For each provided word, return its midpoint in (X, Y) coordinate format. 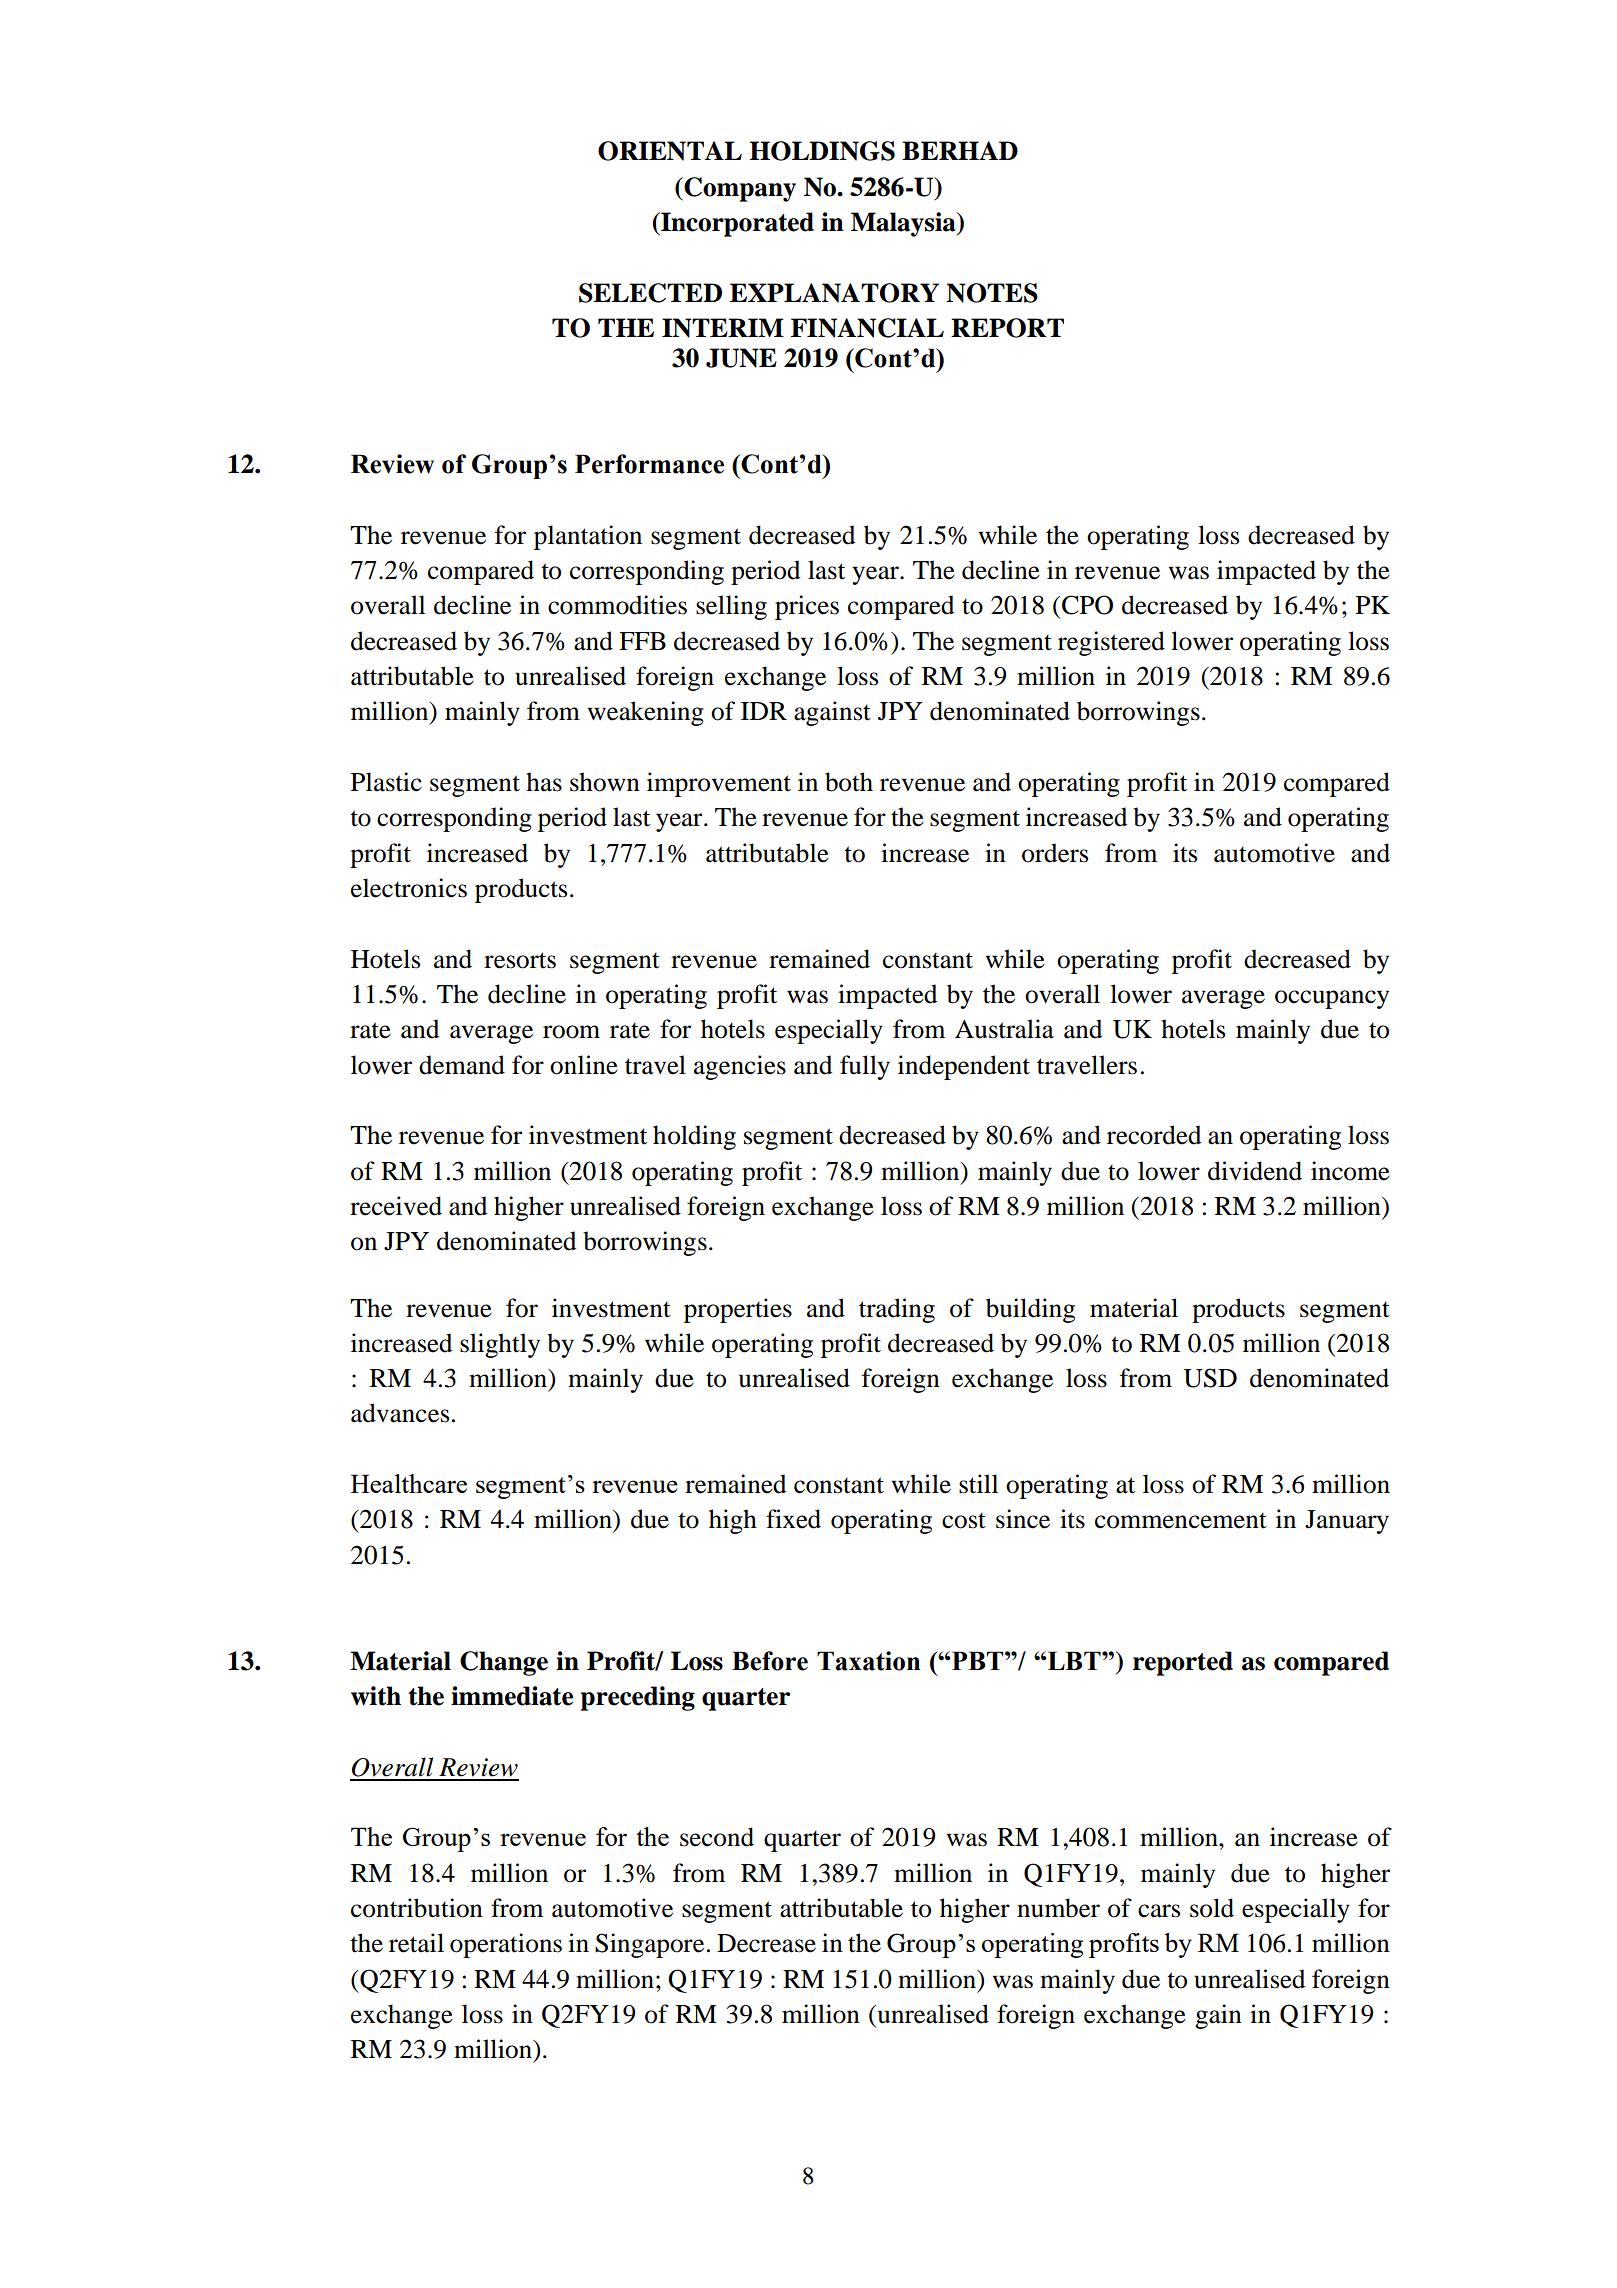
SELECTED (650, 293)
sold (1212, 1908)
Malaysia (904, 224)
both (849, 782)
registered (1111, 643)
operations (506, 1945)
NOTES (992, 293)
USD (1210, 1378)
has (544, 782)
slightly (500, 1345)
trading (897, 1310)
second (717, 1837)
